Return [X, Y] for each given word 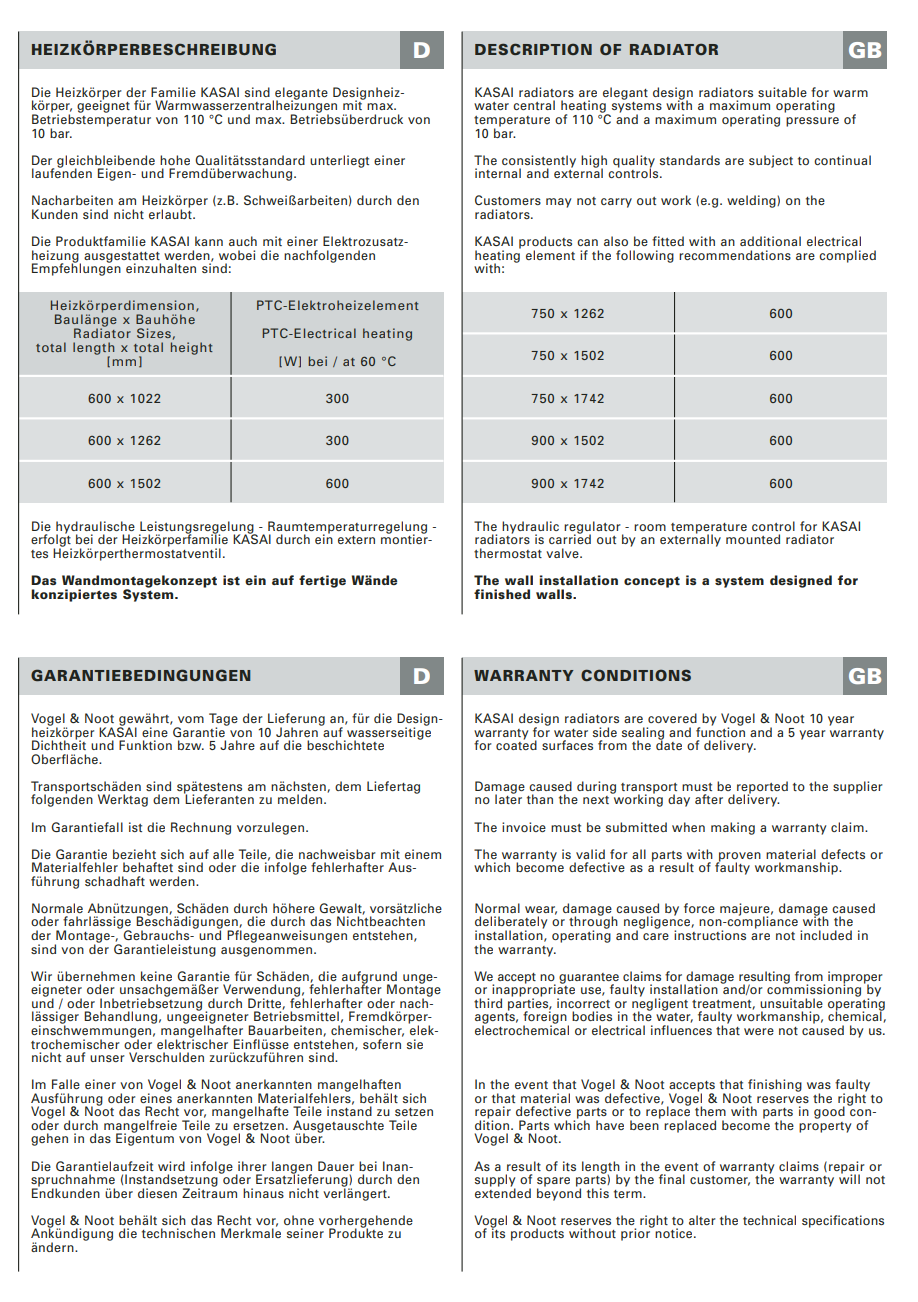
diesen [157, 1193]
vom [191, 719]
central [534, 105]
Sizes [154, 333]
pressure [812, 122]
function [720, 730]
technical [769, 1220]
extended [503, 1192]
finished [502, 594]
